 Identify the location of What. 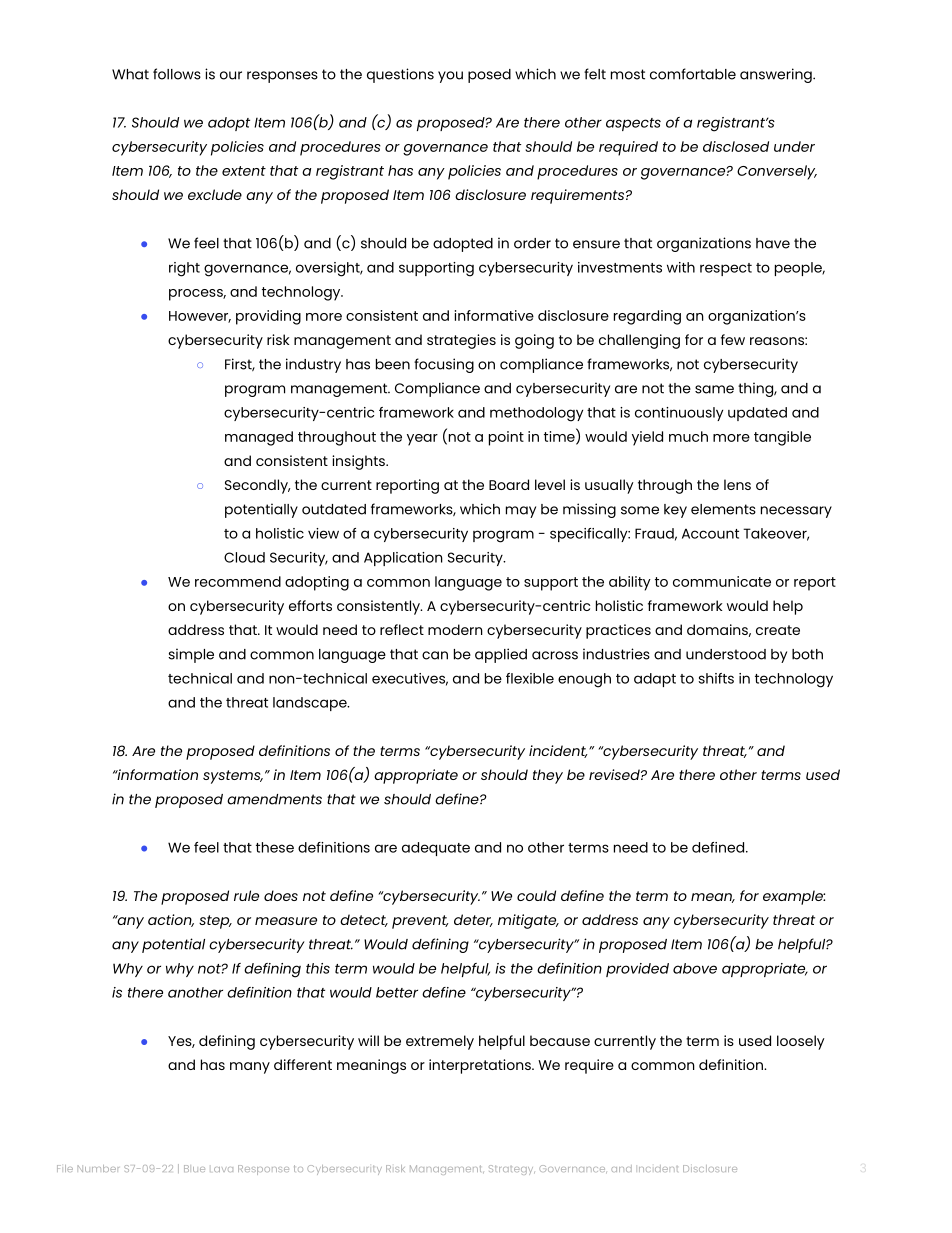
(130, 74).
